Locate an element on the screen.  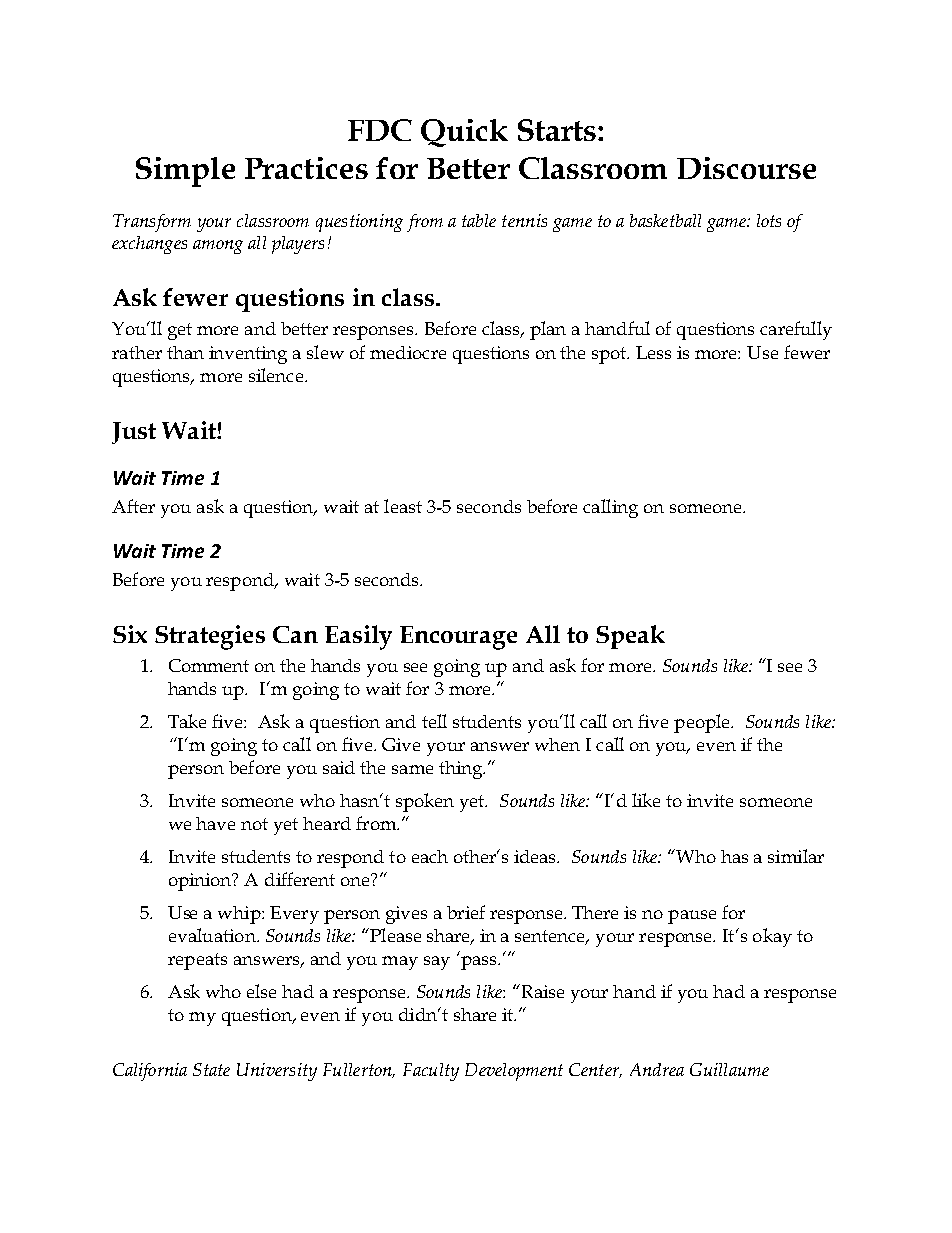
people is located at coordinates (703, 723).
